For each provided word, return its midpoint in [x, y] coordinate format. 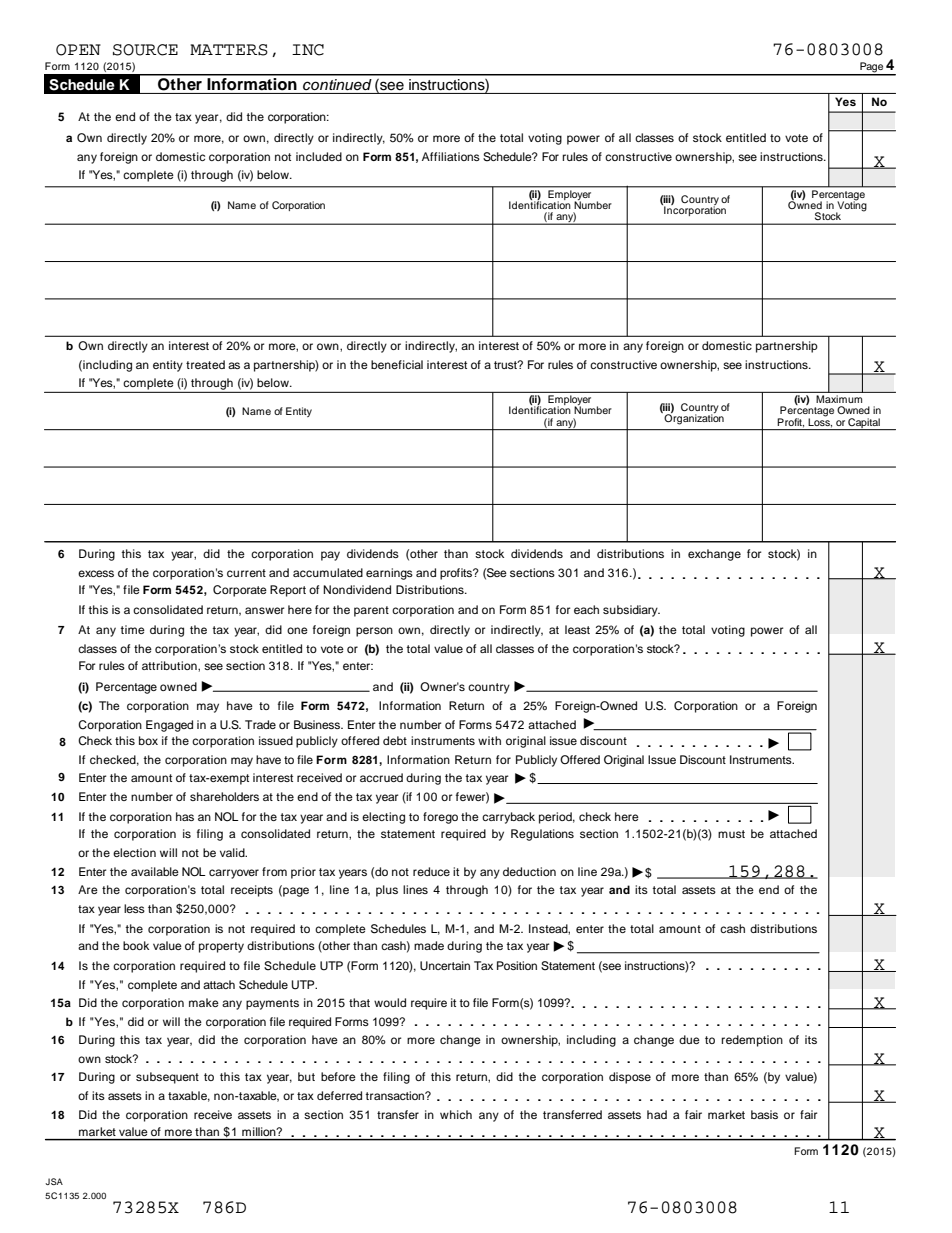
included [319, 156]
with [489, 740]
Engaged [169, 726]
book [136, 945]
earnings [389, 574]
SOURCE [145, 50]
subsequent [167, 1078]
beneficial [397, 364]
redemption [752, 1041]
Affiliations [451, 156]
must [731, 834]
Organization [693, 418]
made [429, 945]
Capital [864, 424]
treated [205, 364]
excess [96, 573]
